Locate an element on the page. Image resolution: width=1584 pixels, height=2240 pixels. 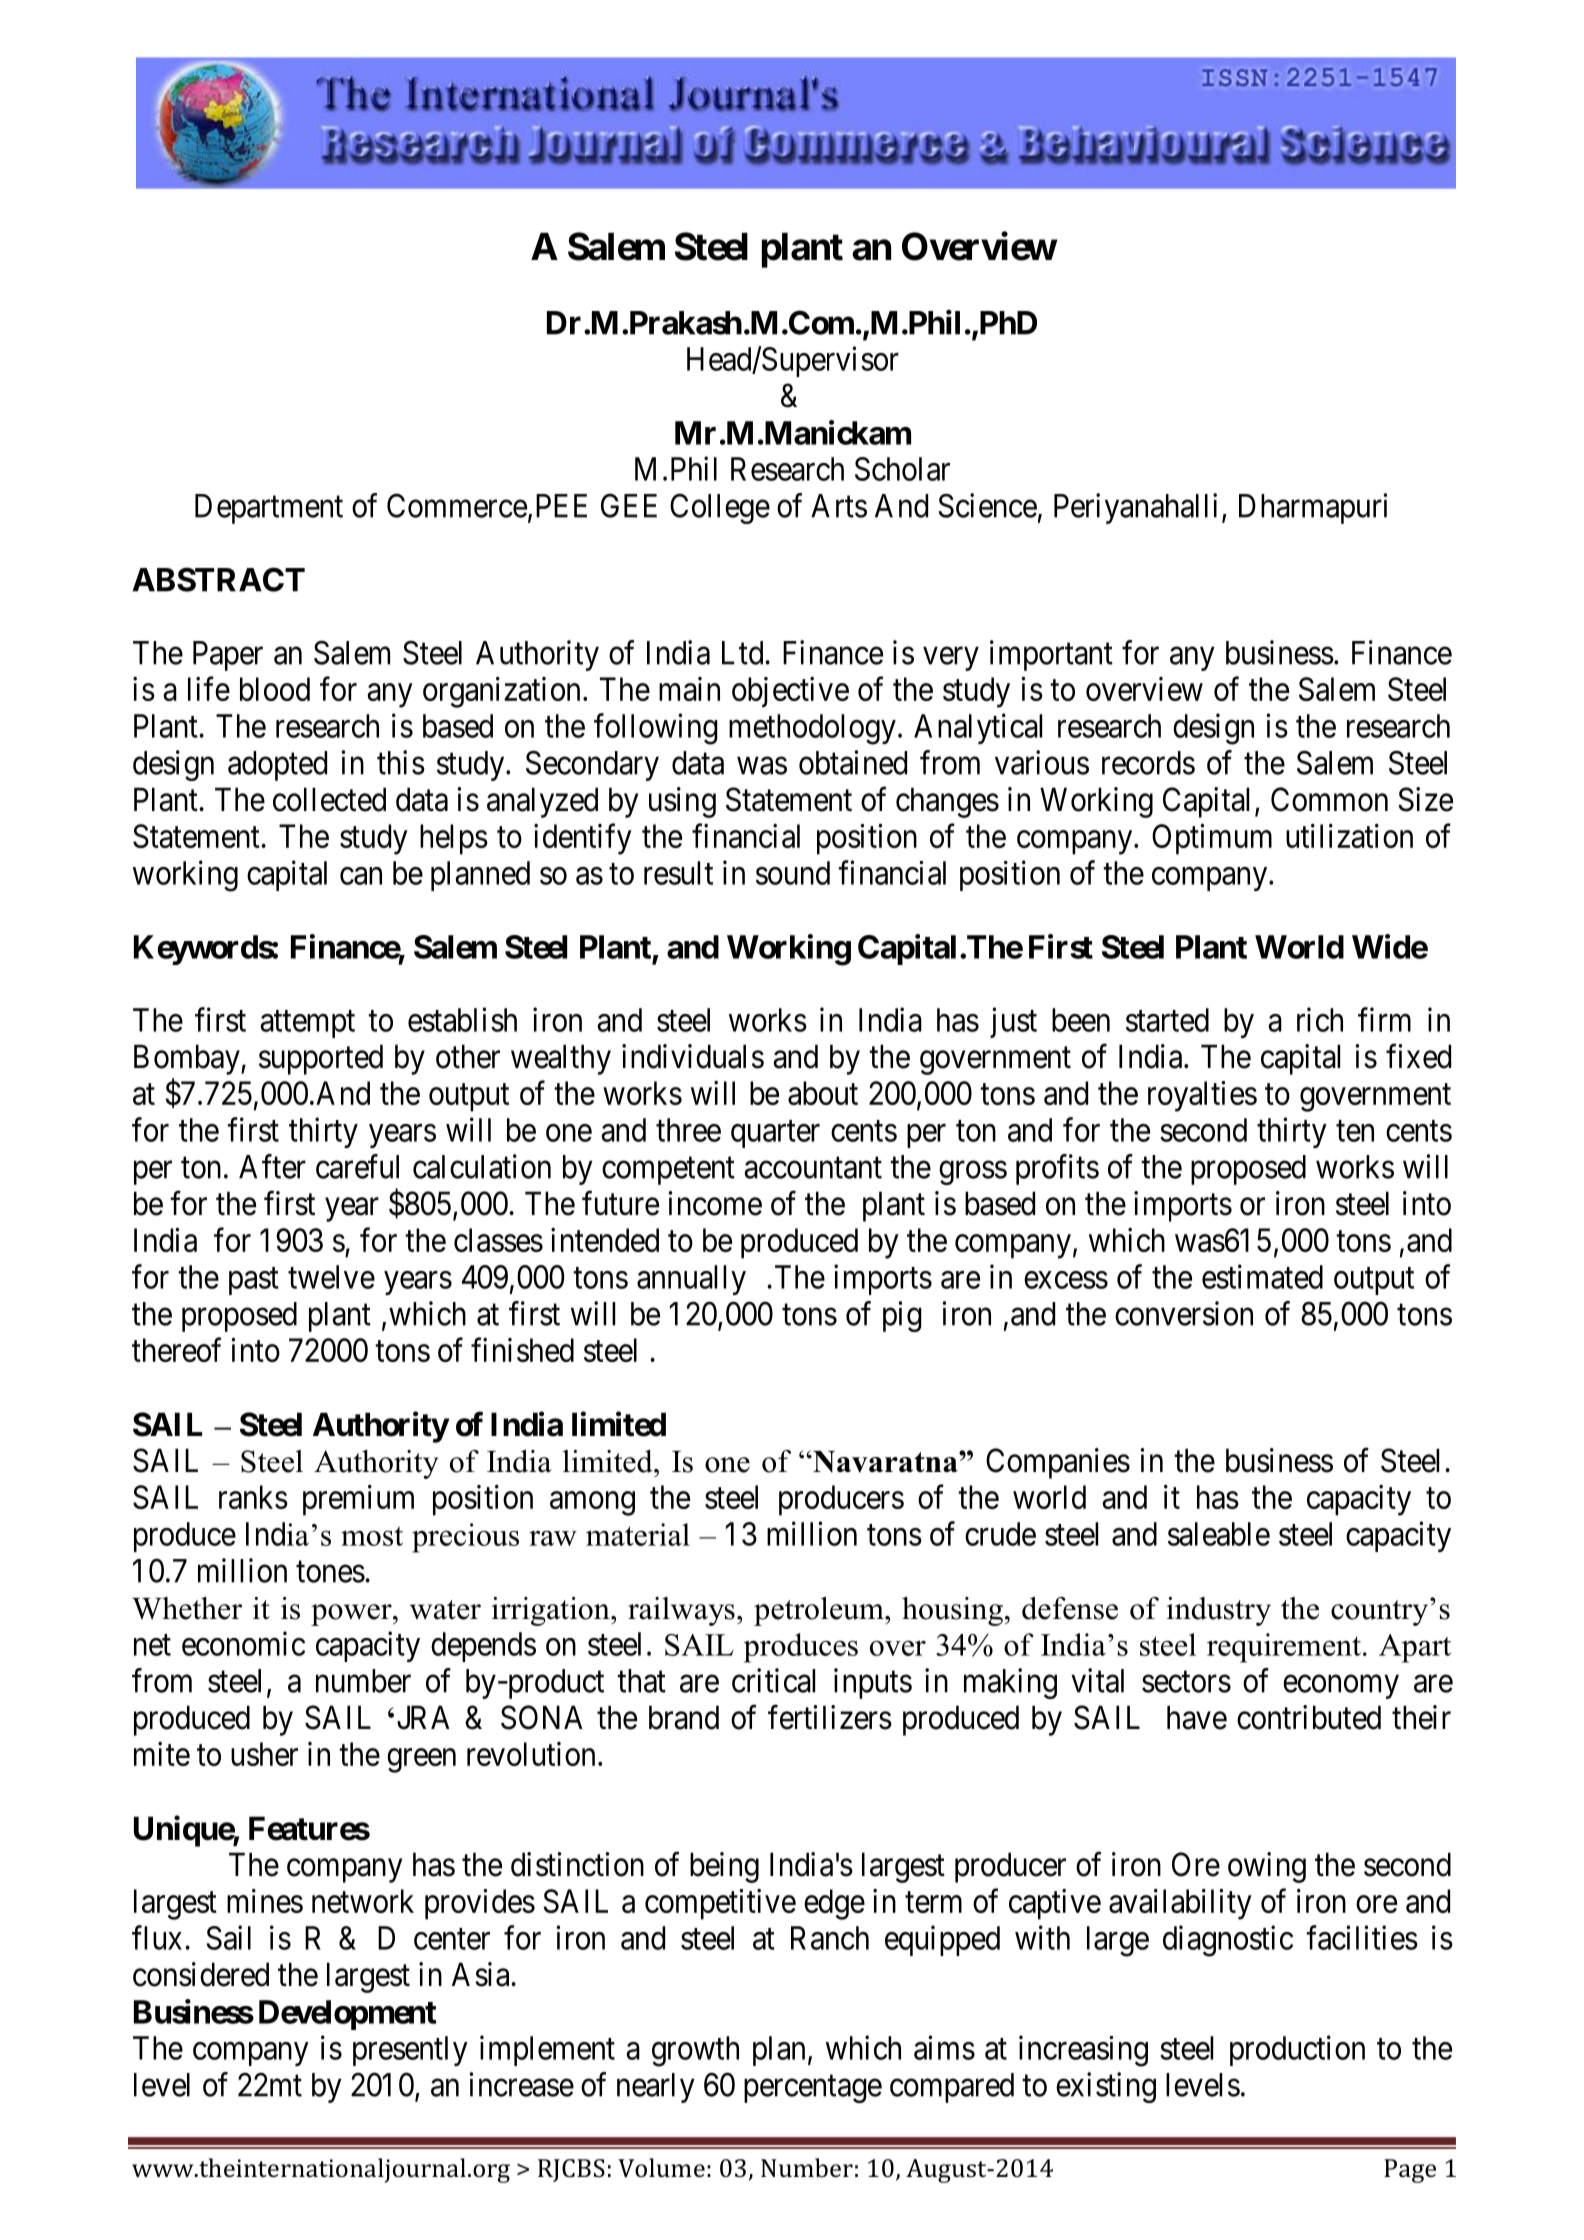
Department is located at coordinates (269, 509).
